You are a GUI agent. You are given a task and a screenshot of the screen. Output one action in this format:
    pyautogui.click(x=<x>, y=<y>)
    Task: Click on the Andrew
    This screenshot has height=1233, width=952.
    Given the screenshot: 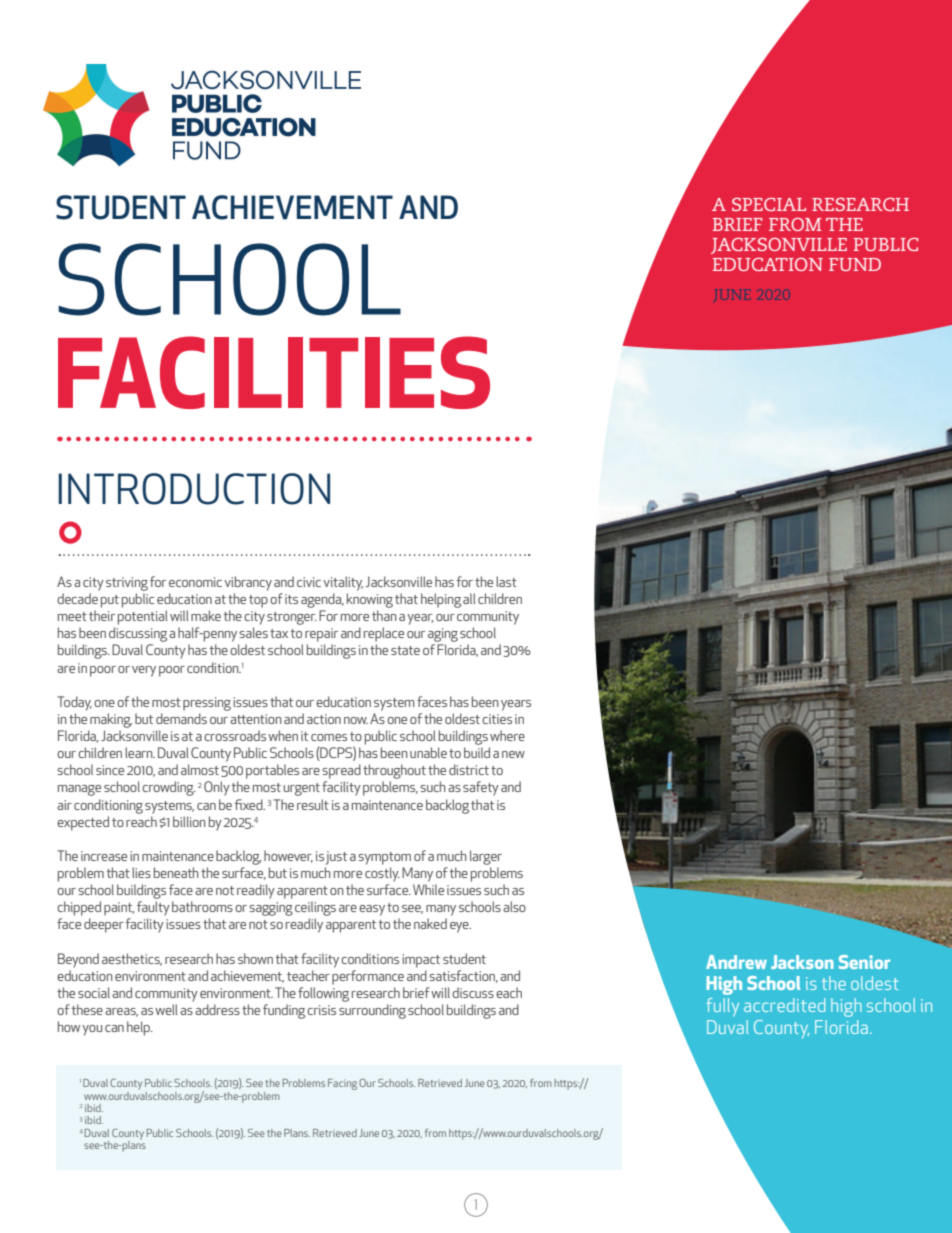 What is the action you would take?
    pyautogui.click(x=736, y=962)
